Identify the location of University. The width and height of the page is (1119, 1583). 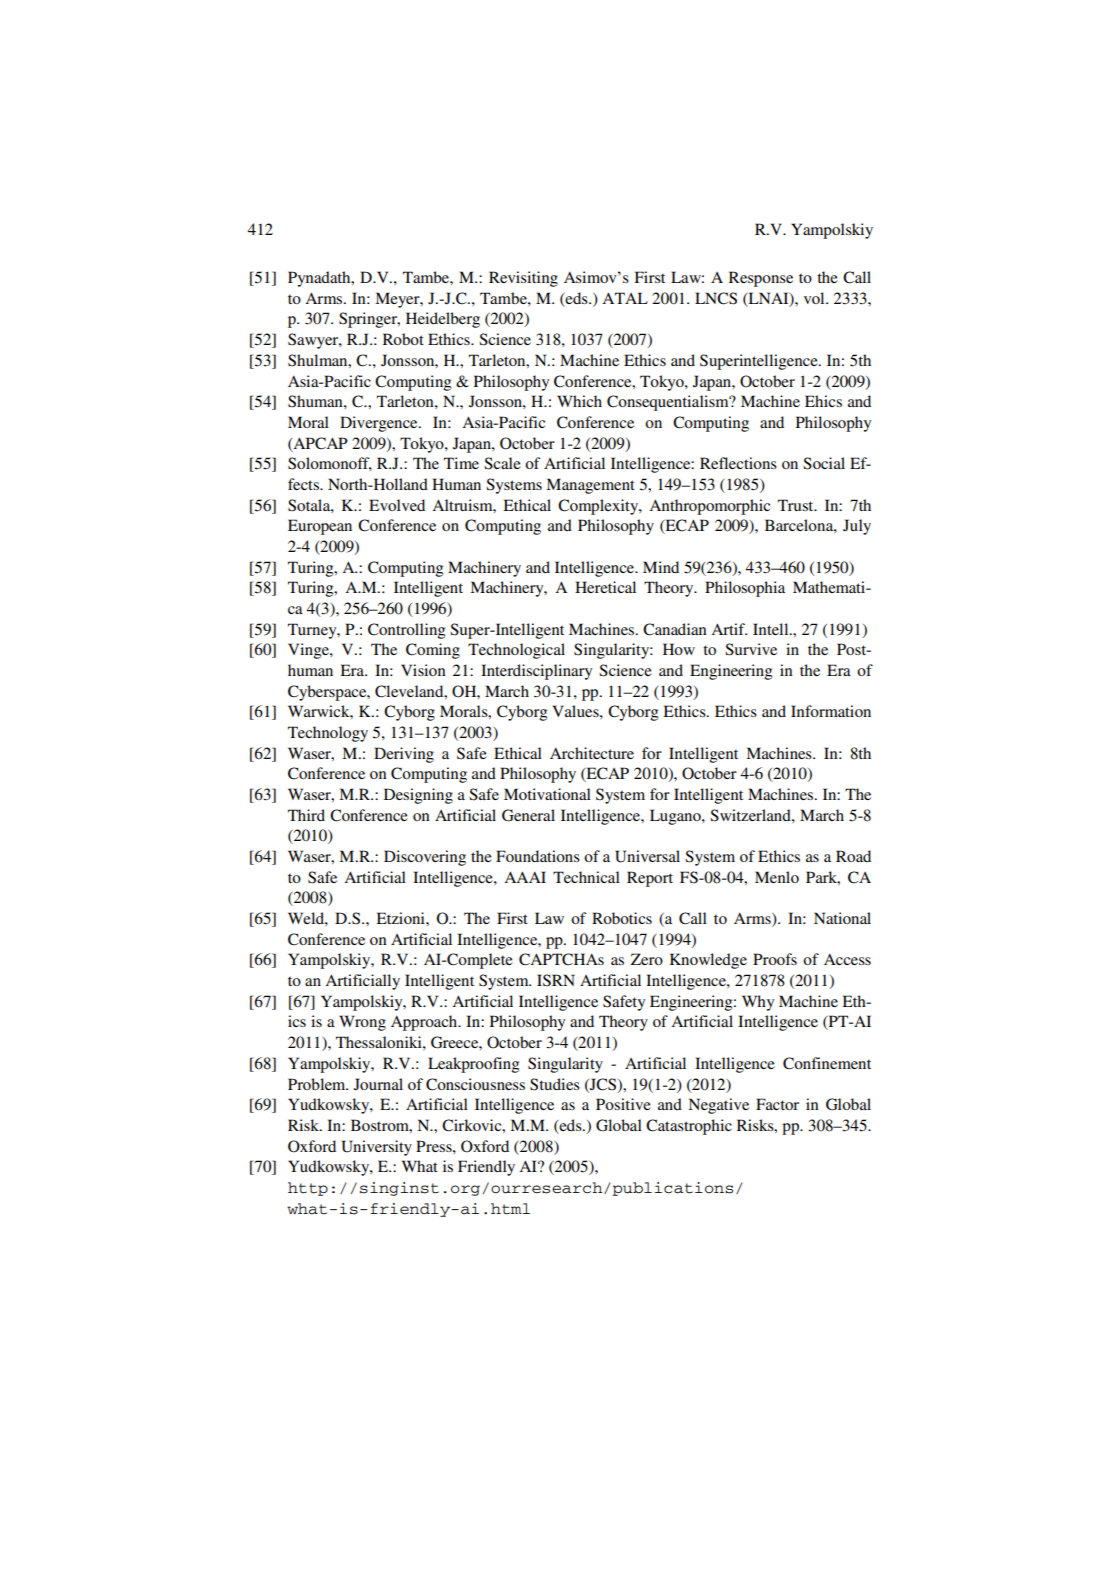
(377, 1148).
